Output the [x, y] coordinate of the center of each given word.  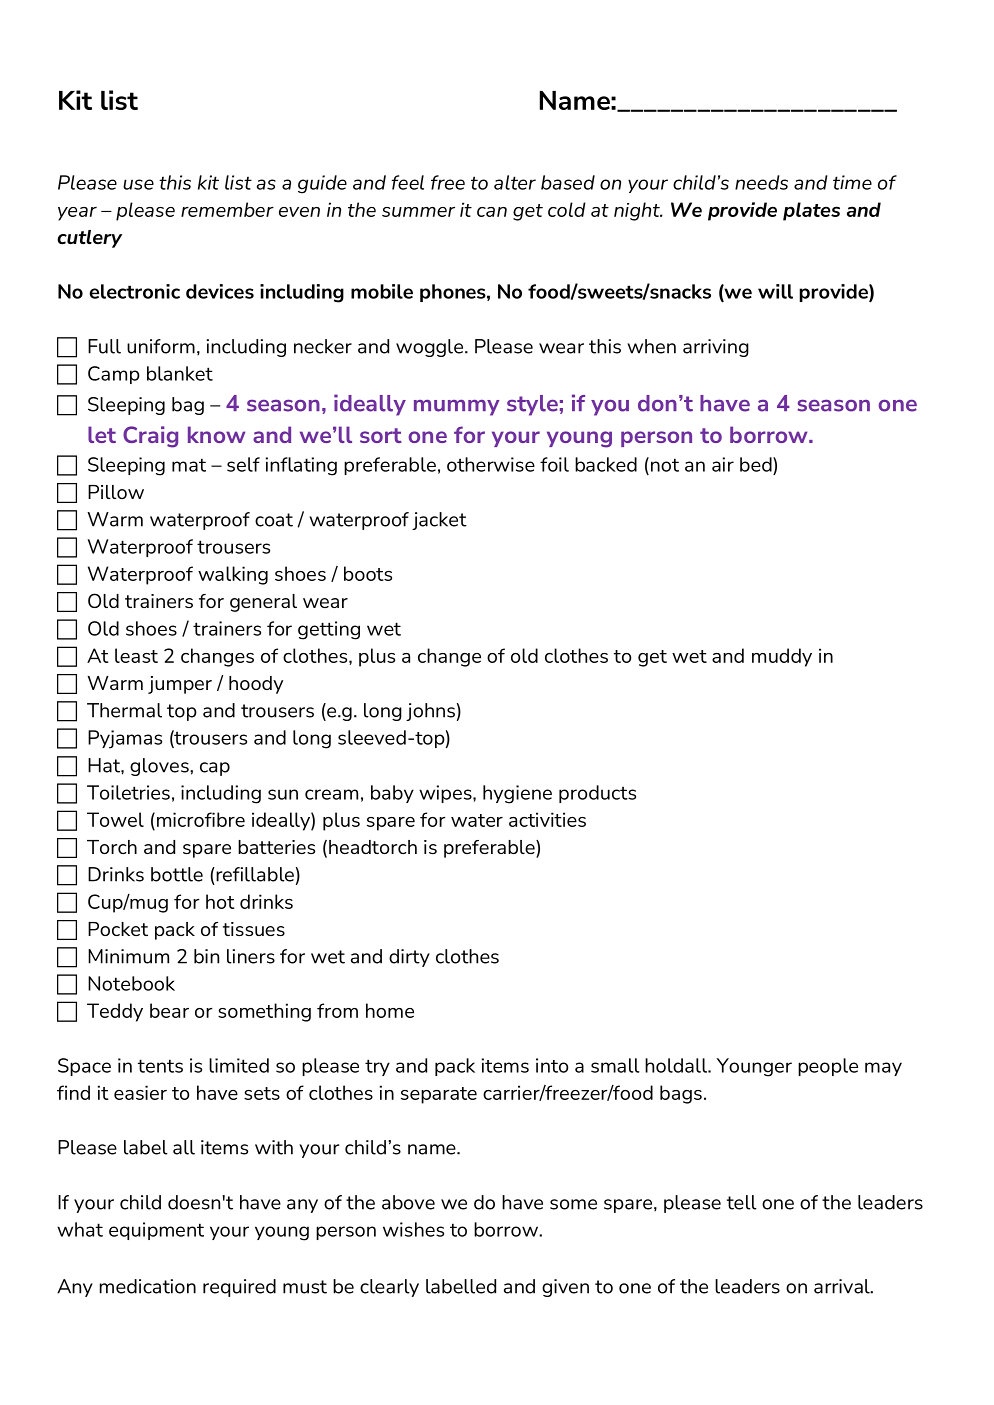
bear [169, 1010]
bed [757, 464]
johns [430, 712]
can [492, 212]
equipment [156, 1231]
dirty [409, 958]
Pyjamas [125, 739]
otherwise [491, 464]
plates [811, 211]
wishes [413, 1229]
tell [742, 1202]
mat [189, 465]
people [828, 1067]
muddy [782, 657]
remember [227, 209]
